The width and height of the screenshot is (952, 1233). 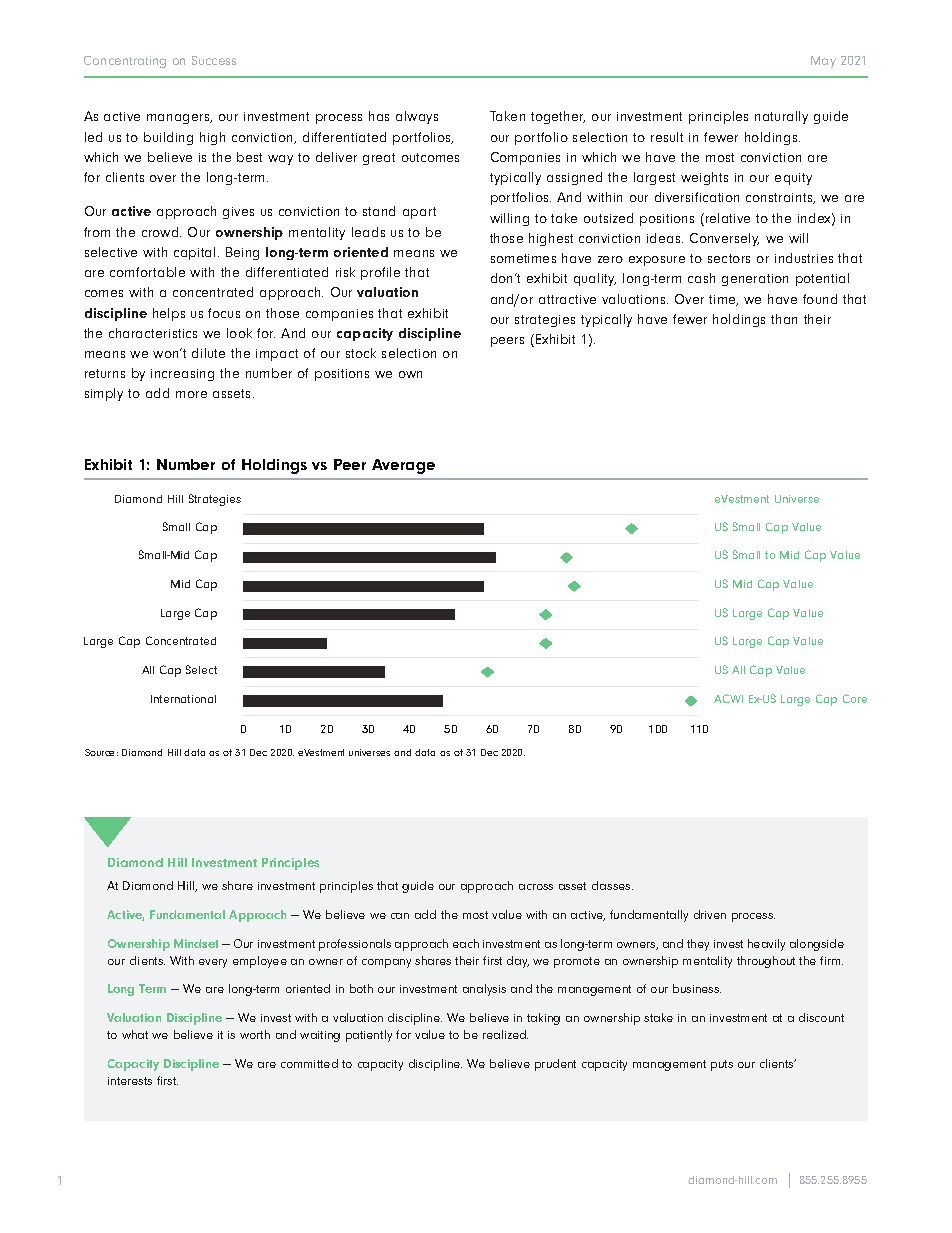 What do you see at coordinates (179, 119) in the screenshot?
I see `managers` at bounding box center [179, 119].
